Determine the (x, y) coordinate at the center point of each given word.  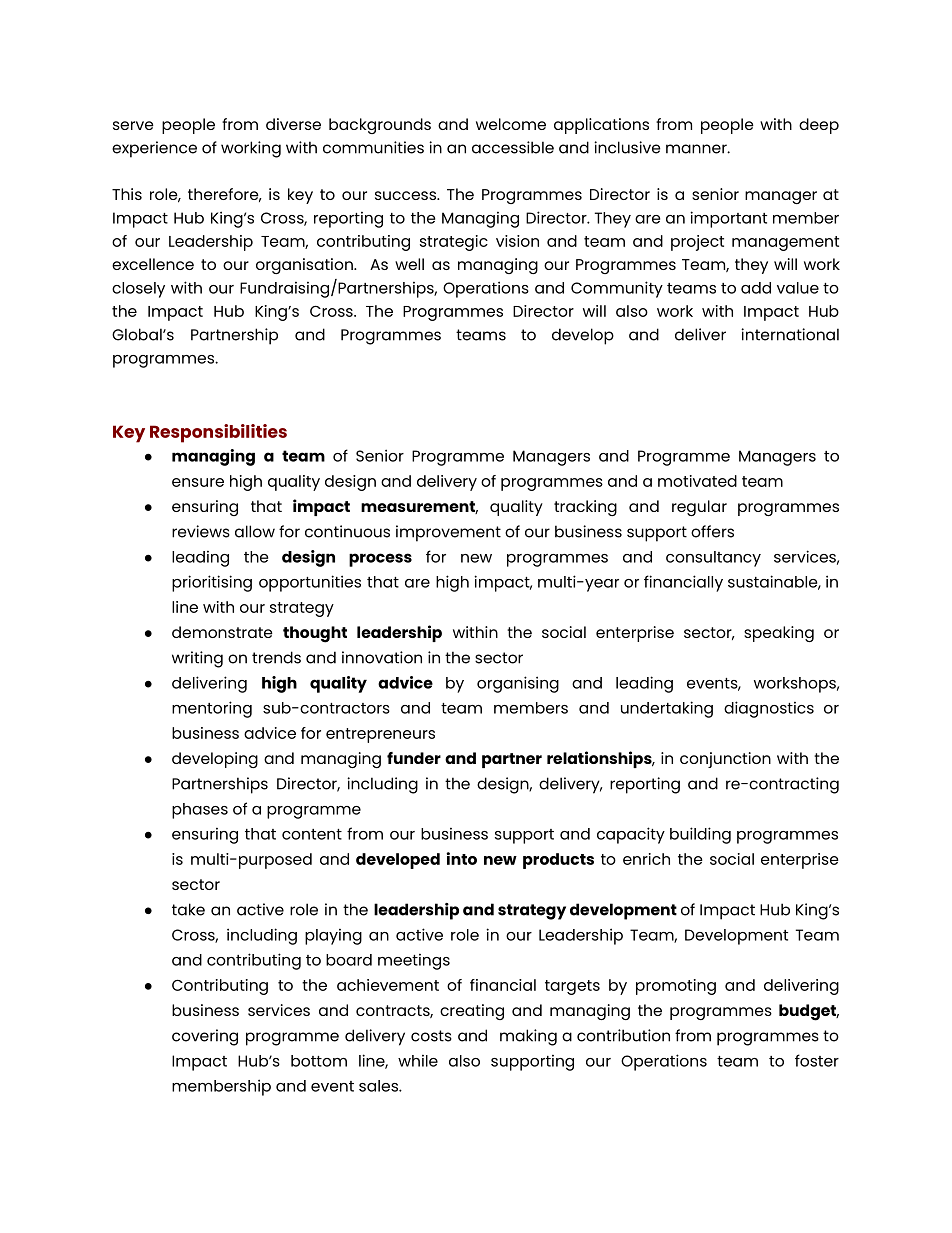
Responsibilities (218, 433)
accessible (513, 147)
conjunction (725, 760)
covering (205, 1037)
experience (154, 149)
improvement (448, 533)
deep (819, 126)
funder (414, 758)
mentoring (212, 709)
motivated (697, 481)
